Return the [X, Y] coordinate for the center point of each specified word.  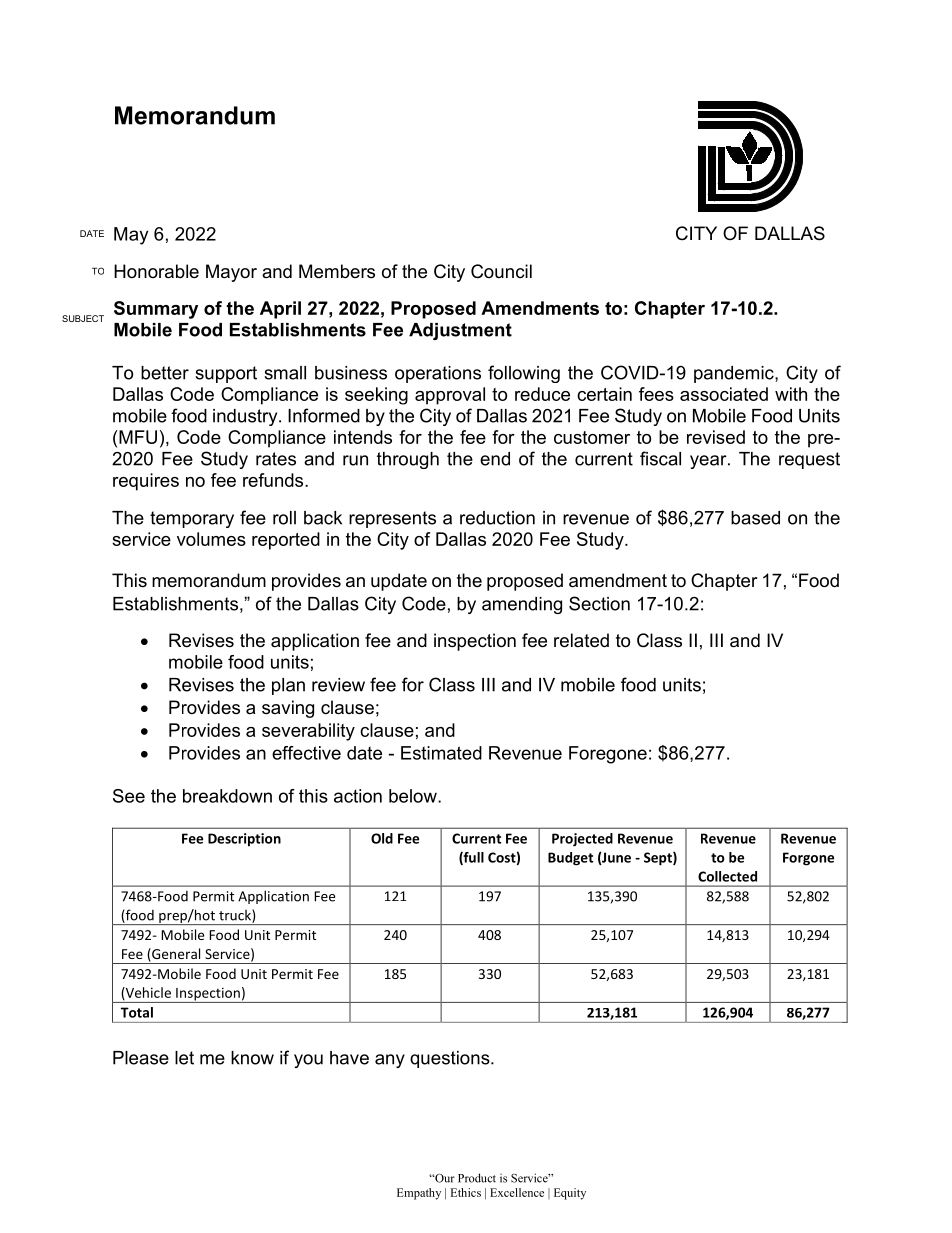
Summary [156, 310]
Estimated [441, 753]
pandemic [735, 374]
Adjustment [460, 331]
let [184, 1058]
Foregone [608, 755]
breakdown [227, 796]
